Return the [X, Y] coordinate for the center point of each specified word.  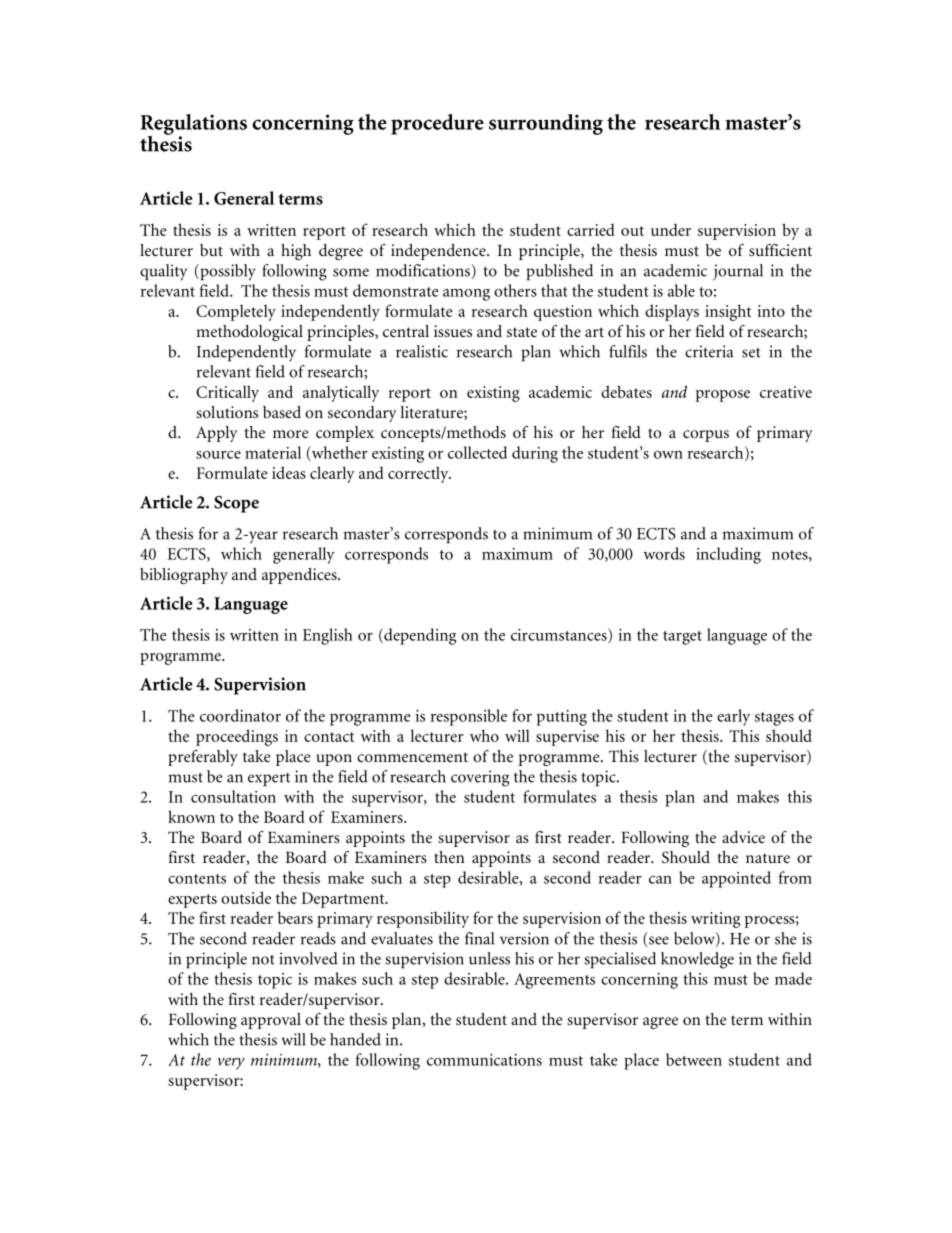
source [218, 455]
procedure [437, 124]
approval [271, 1021]
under [671, 229]
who [484, 735]
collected [477, 452]
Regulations [193, 125]
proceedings [237, 737]
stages [774, 719]
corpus [706, 436]
